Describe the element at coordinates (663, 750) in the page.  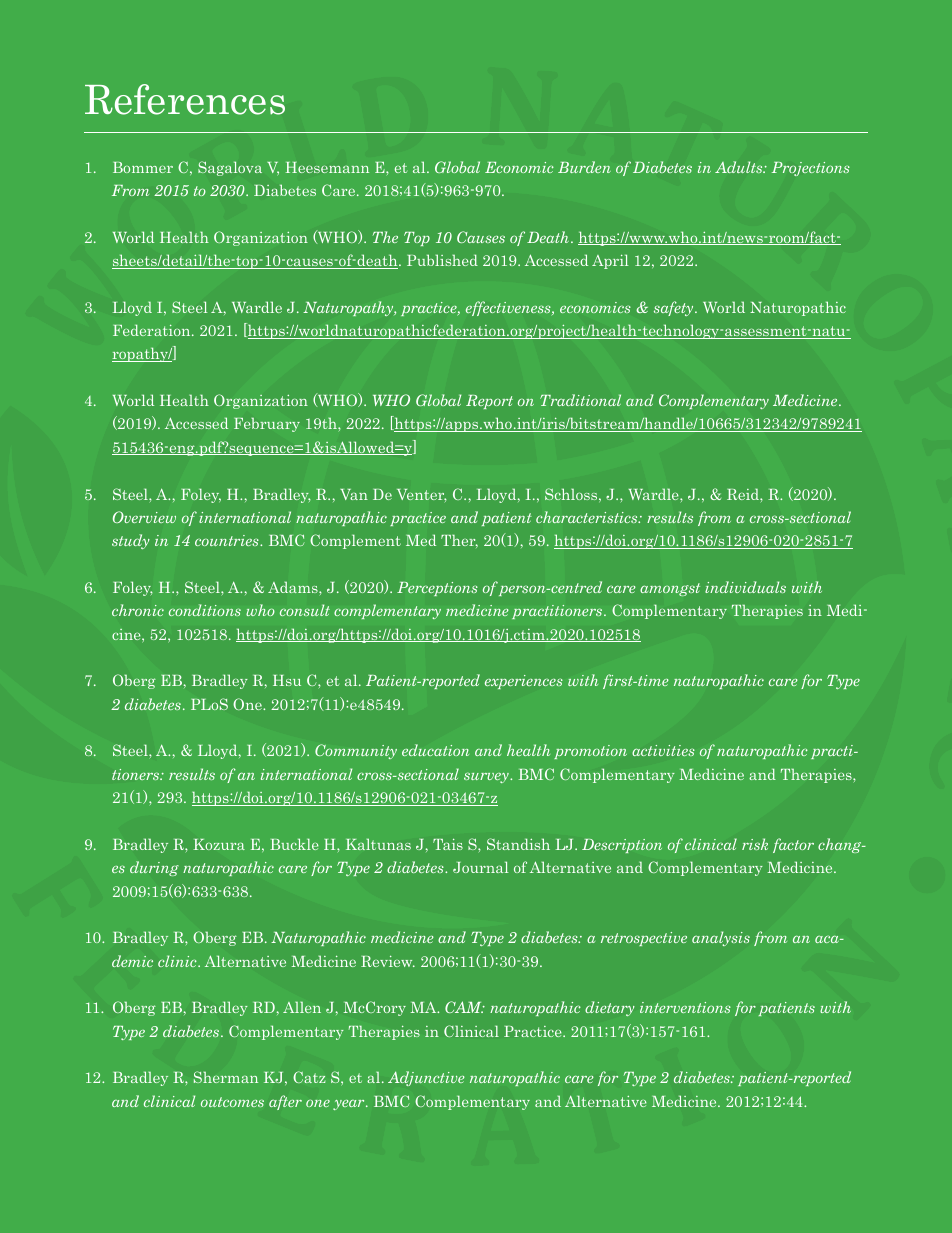
I see `activities` at that location.
